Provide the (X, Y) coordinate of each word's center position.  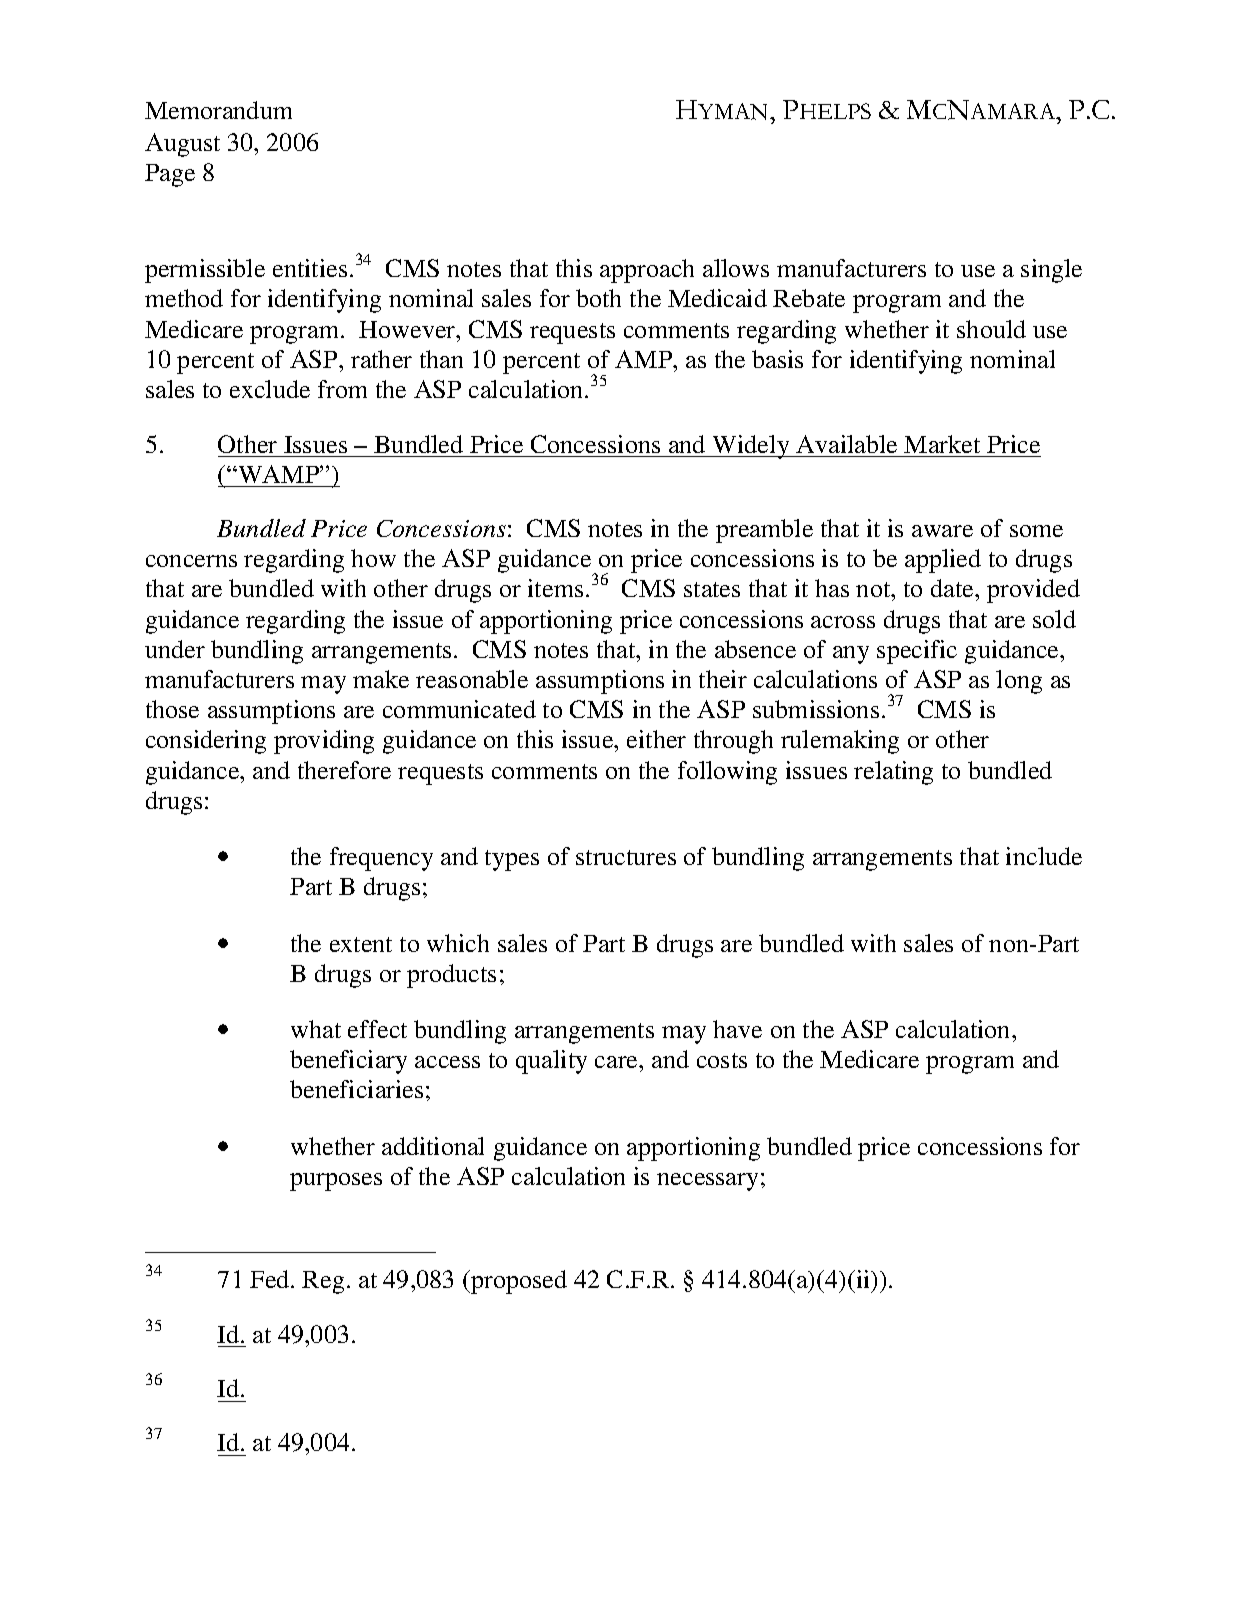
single (1051, 271)
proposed (518, 1282)
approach (647, 271)
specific (917, 652)
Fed (271, 1279)
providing (324, 742)
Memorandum (218, 110)
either (656, 739)
